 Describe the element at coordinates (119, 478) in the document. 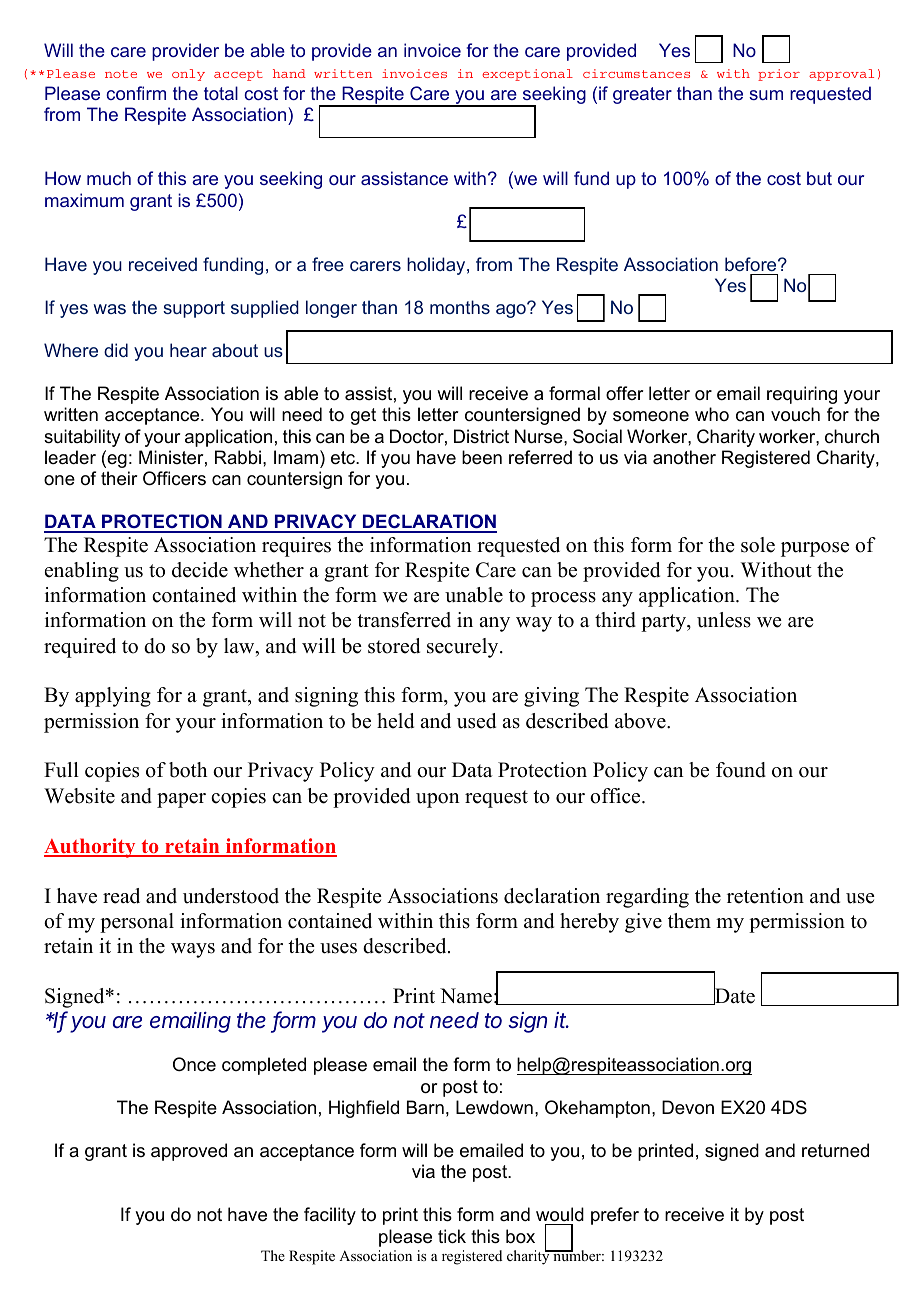

I see `their` at that location.
